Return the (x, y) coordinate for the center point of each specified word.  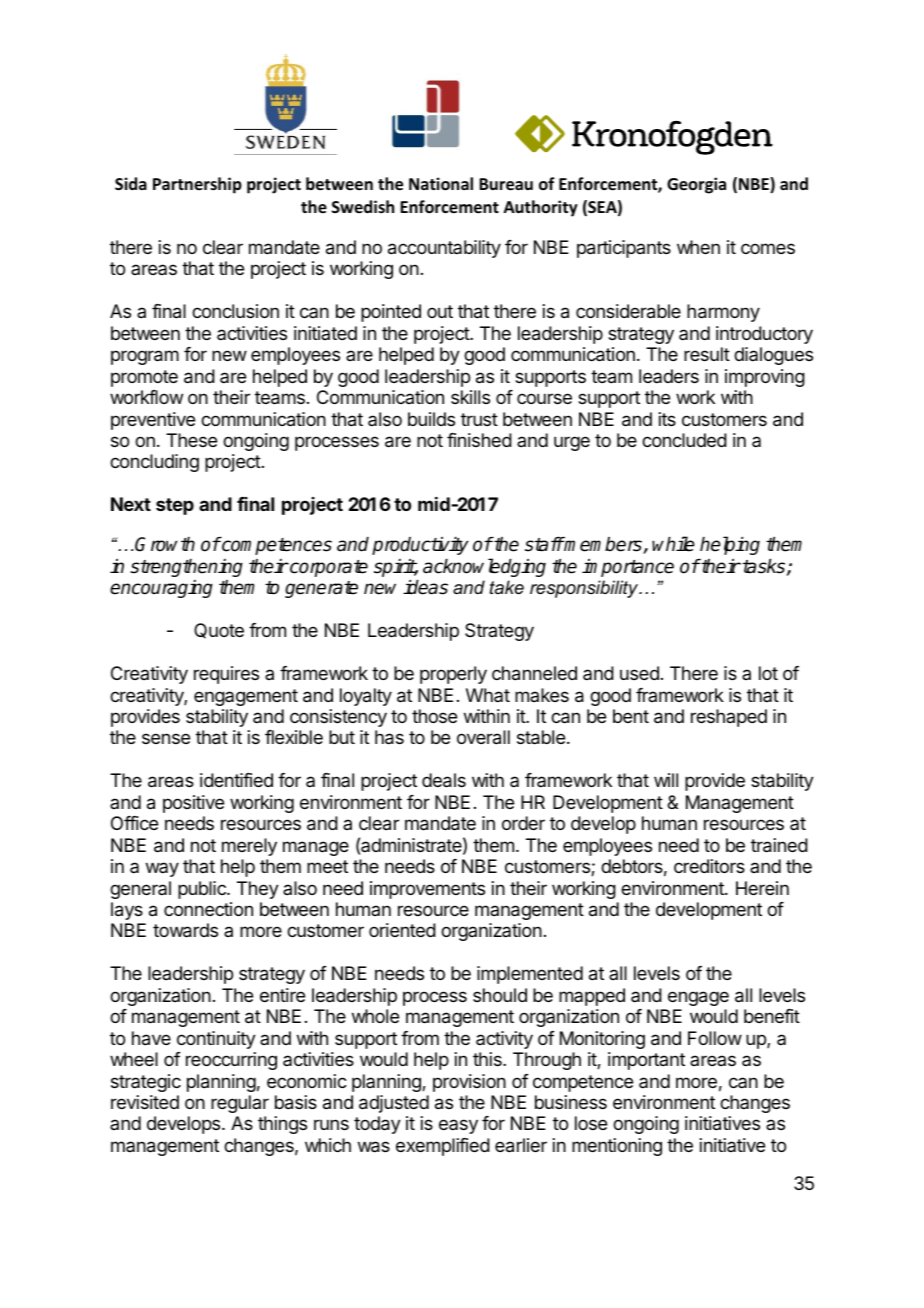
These (191, 440)
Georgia (696, 185)
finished (479, 440)
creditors (709, 866)
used (639, 673)
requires (226, 675)
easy (458, 1126)
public (203, 890)
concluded (684, 440)
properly (453, 675)
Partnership (197, 185)
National (441, 184)
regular (240, 1104)
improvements (427, 890)
